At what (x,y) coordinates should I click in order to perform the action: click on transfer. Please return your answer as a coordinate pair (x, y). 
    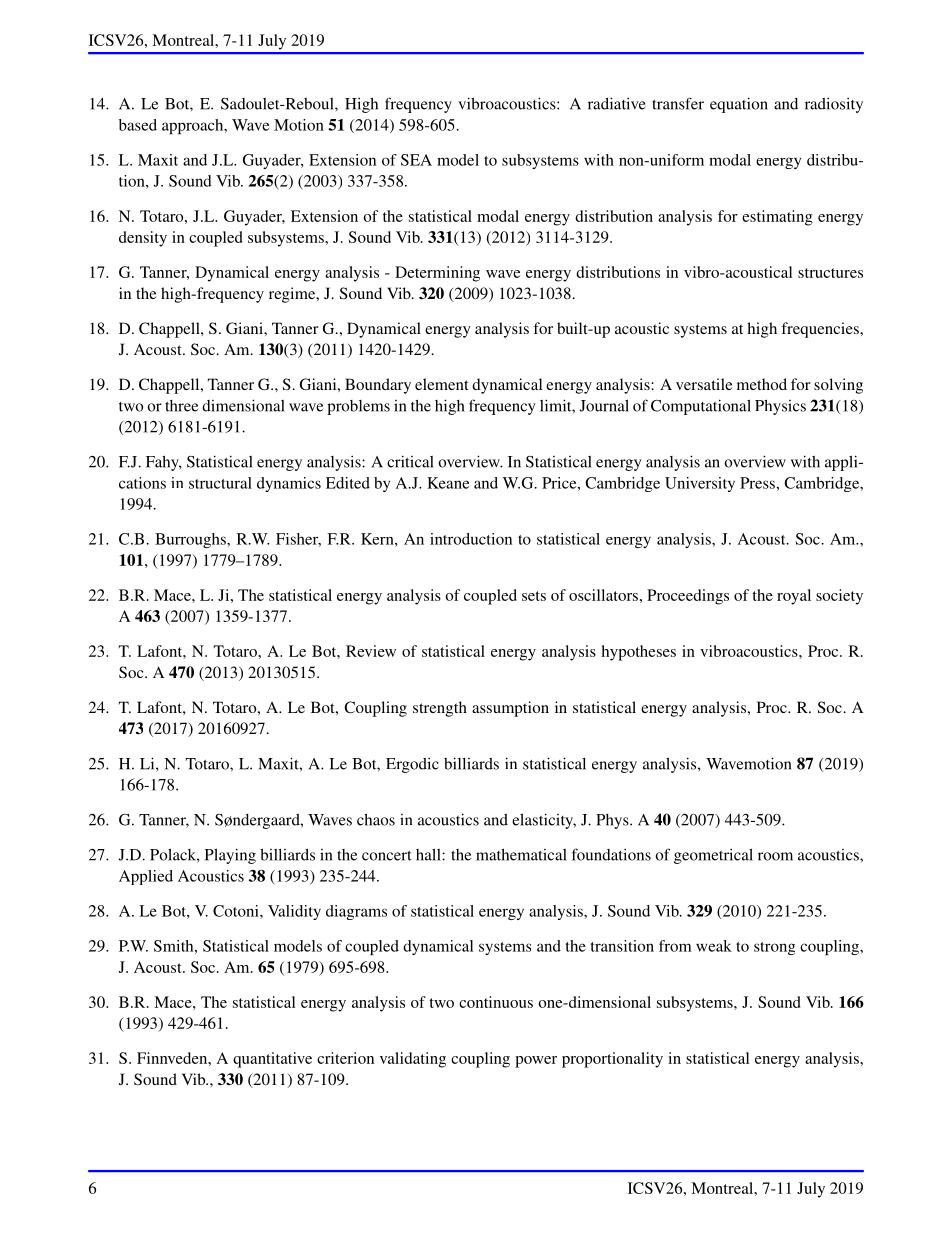
    Looking at the image, I should click on (678, 103).
